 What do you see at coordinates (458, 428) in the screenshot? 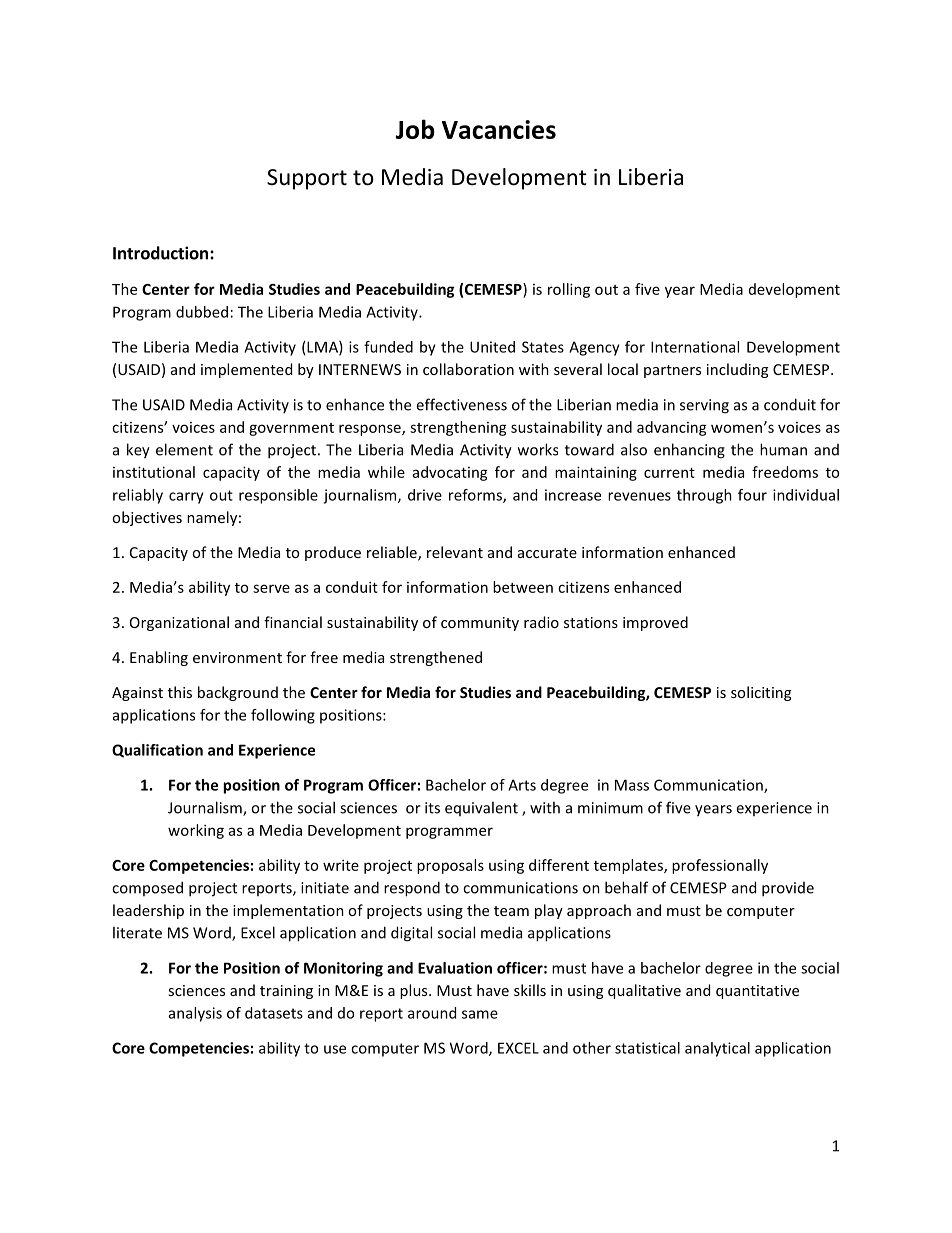
I see `strengthening` at bounding box center [458, 428].
